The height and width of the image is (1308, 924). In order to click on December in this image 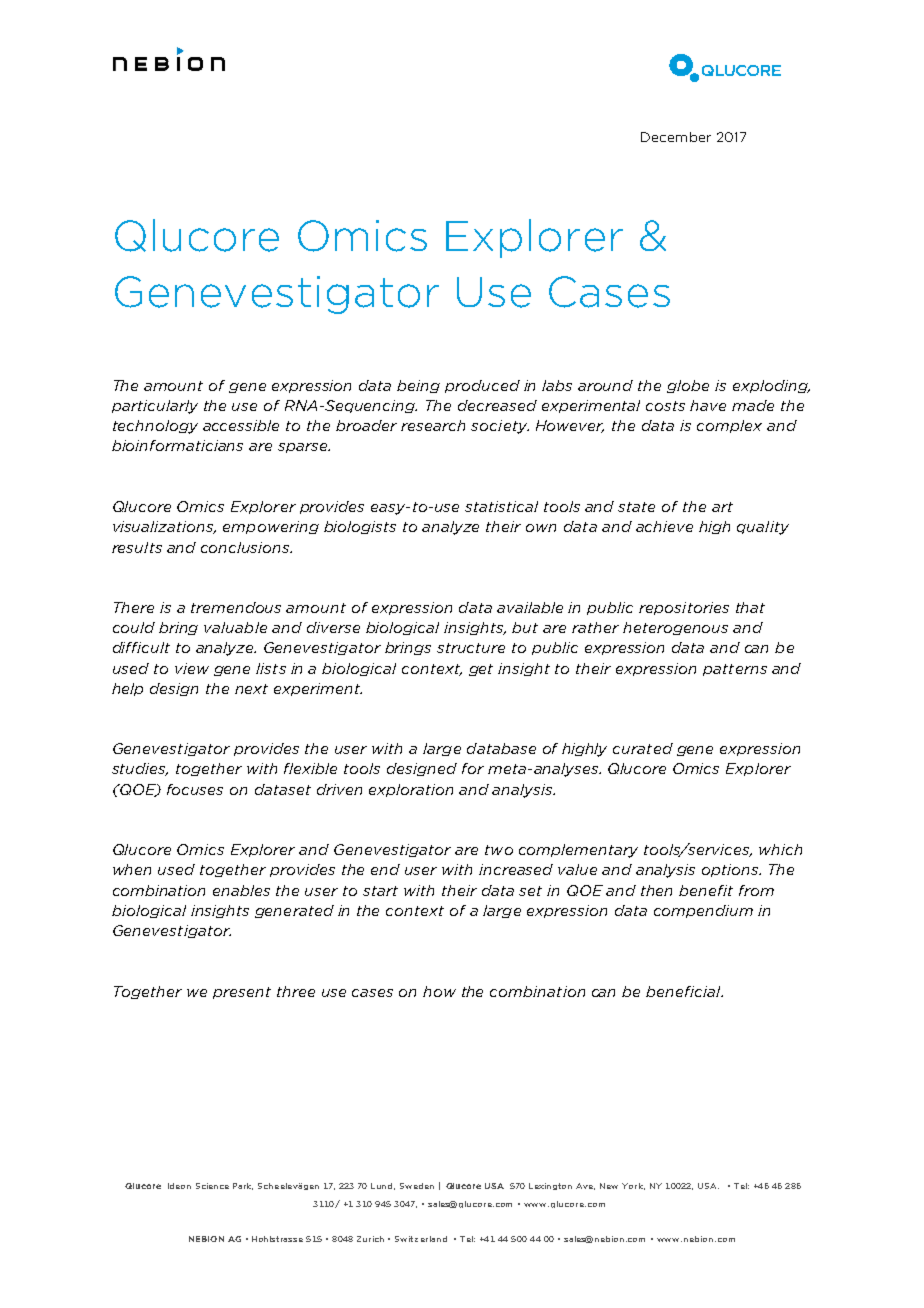, I will do `click(676, 137)`.
